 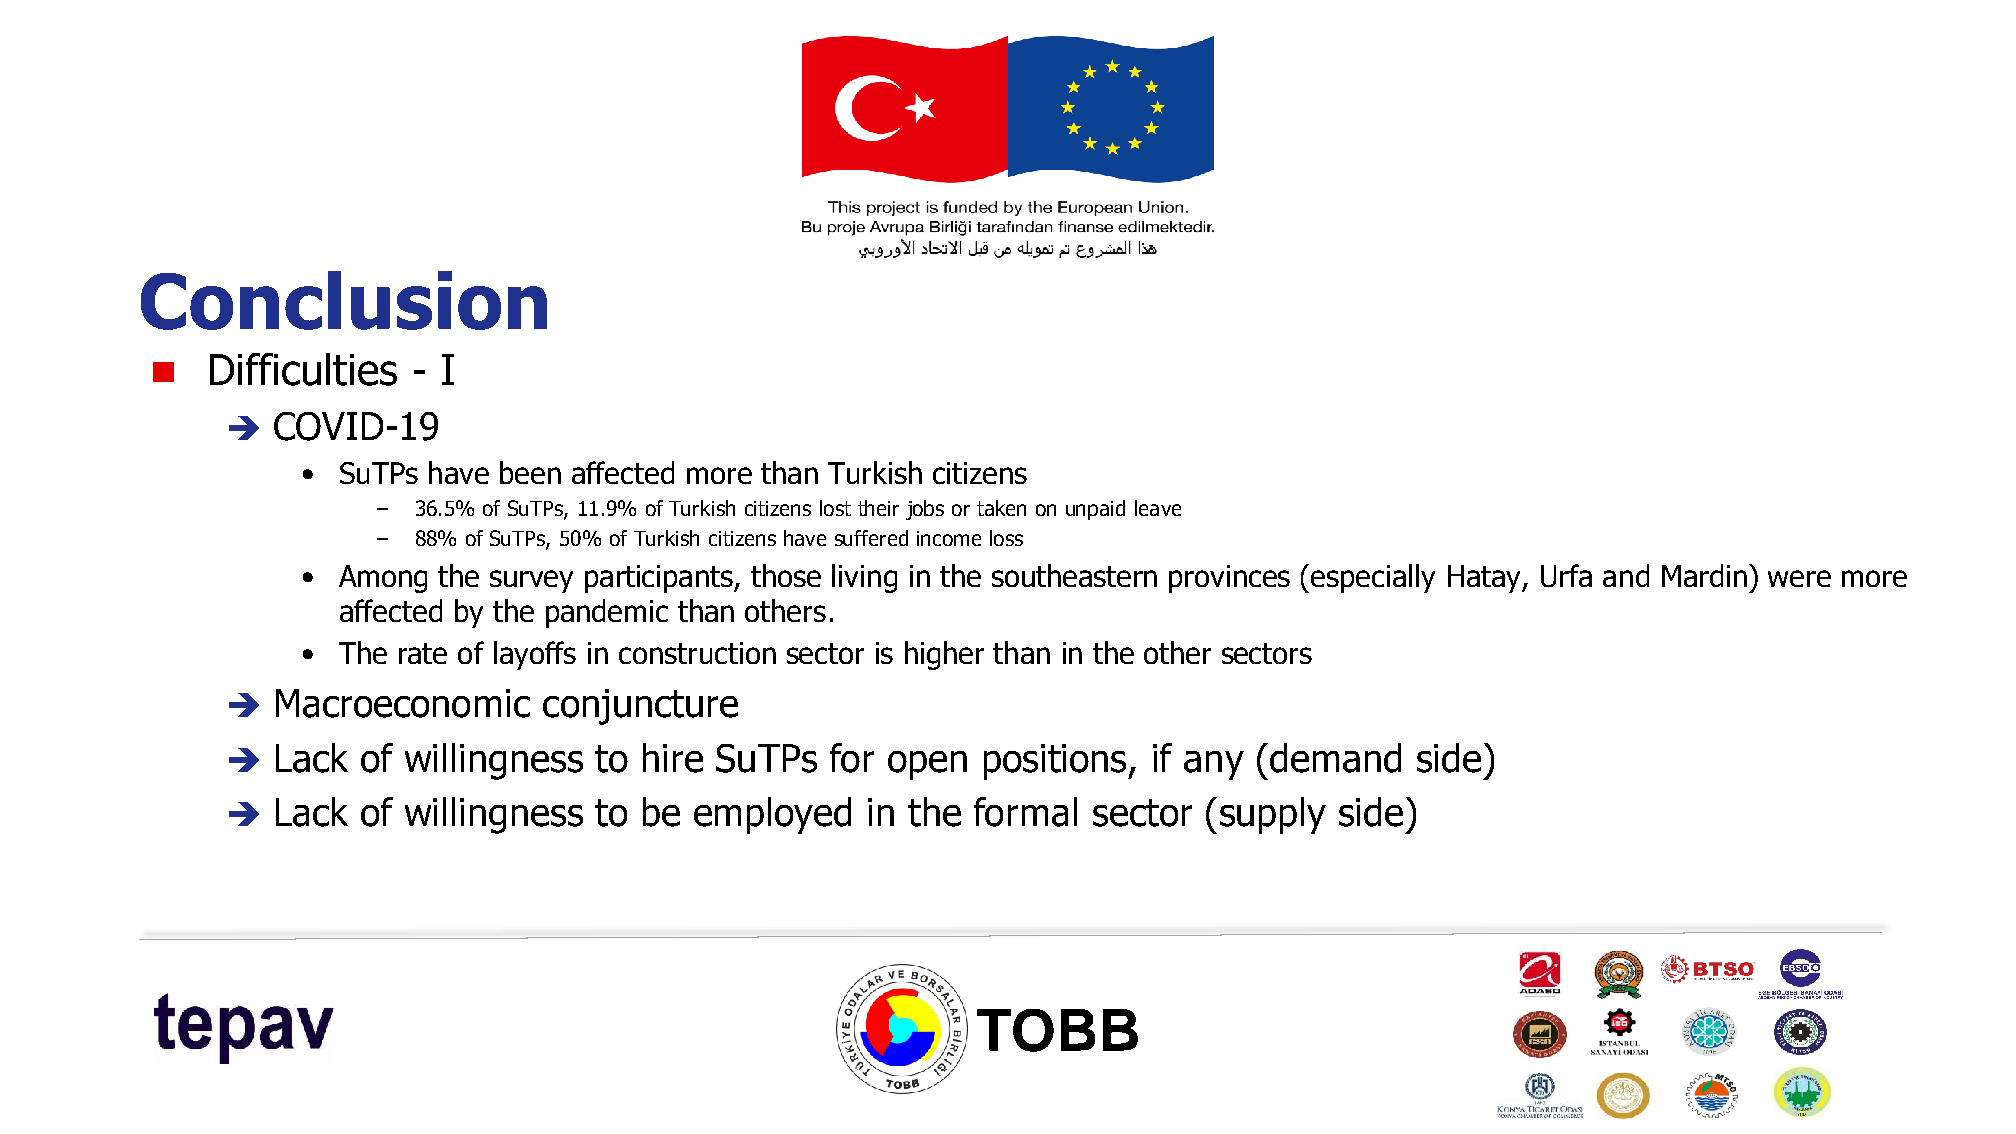 What do you see at coordinates (303, 369) in the image?
I see `Difficulties` at bounding box center [303, 369].
